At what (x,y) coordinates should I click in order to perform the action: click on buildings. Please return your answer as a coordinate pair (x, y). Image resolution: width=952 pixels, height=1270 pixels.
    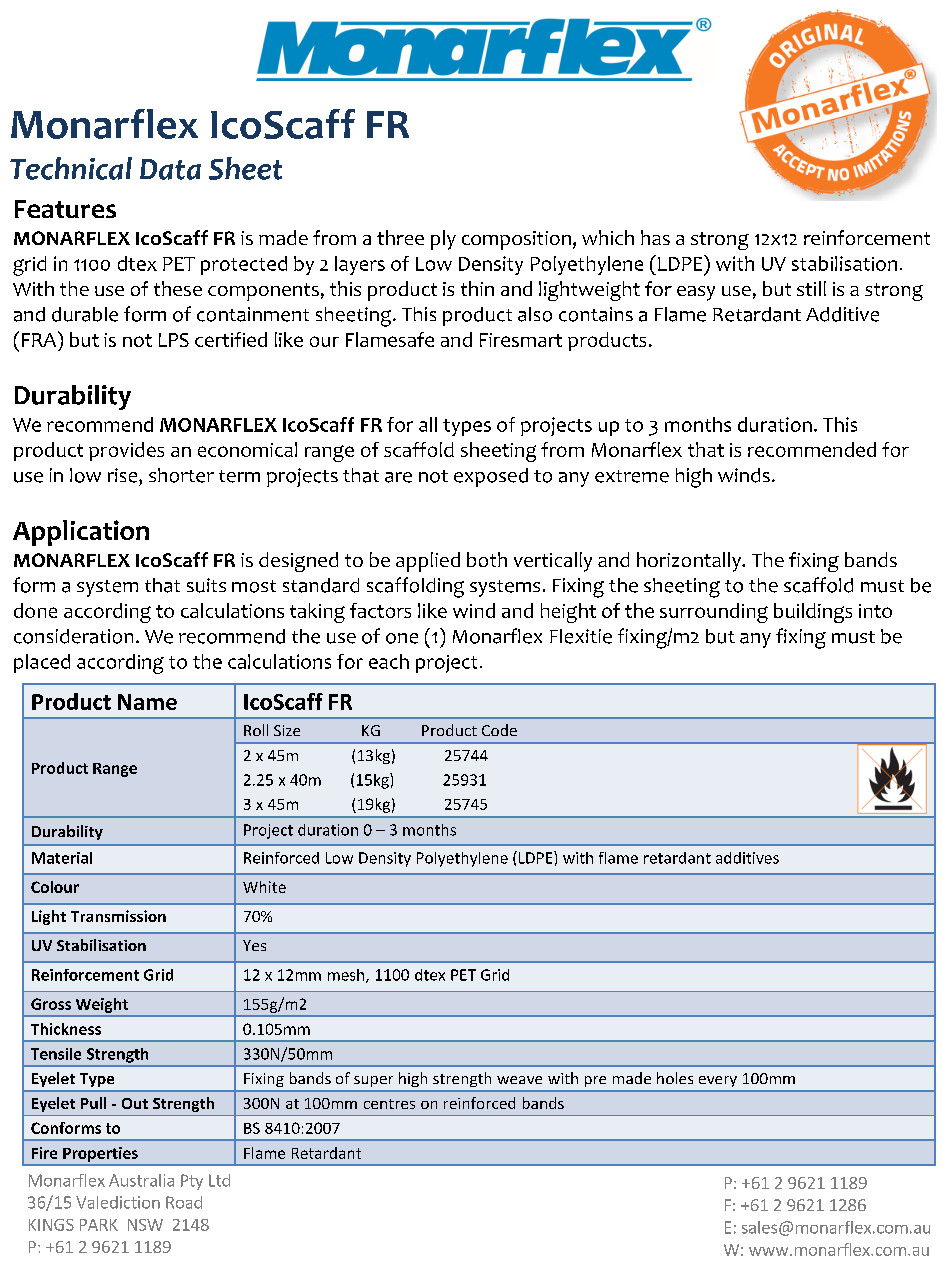
    Looking at the image, I should click on (813, 613).
